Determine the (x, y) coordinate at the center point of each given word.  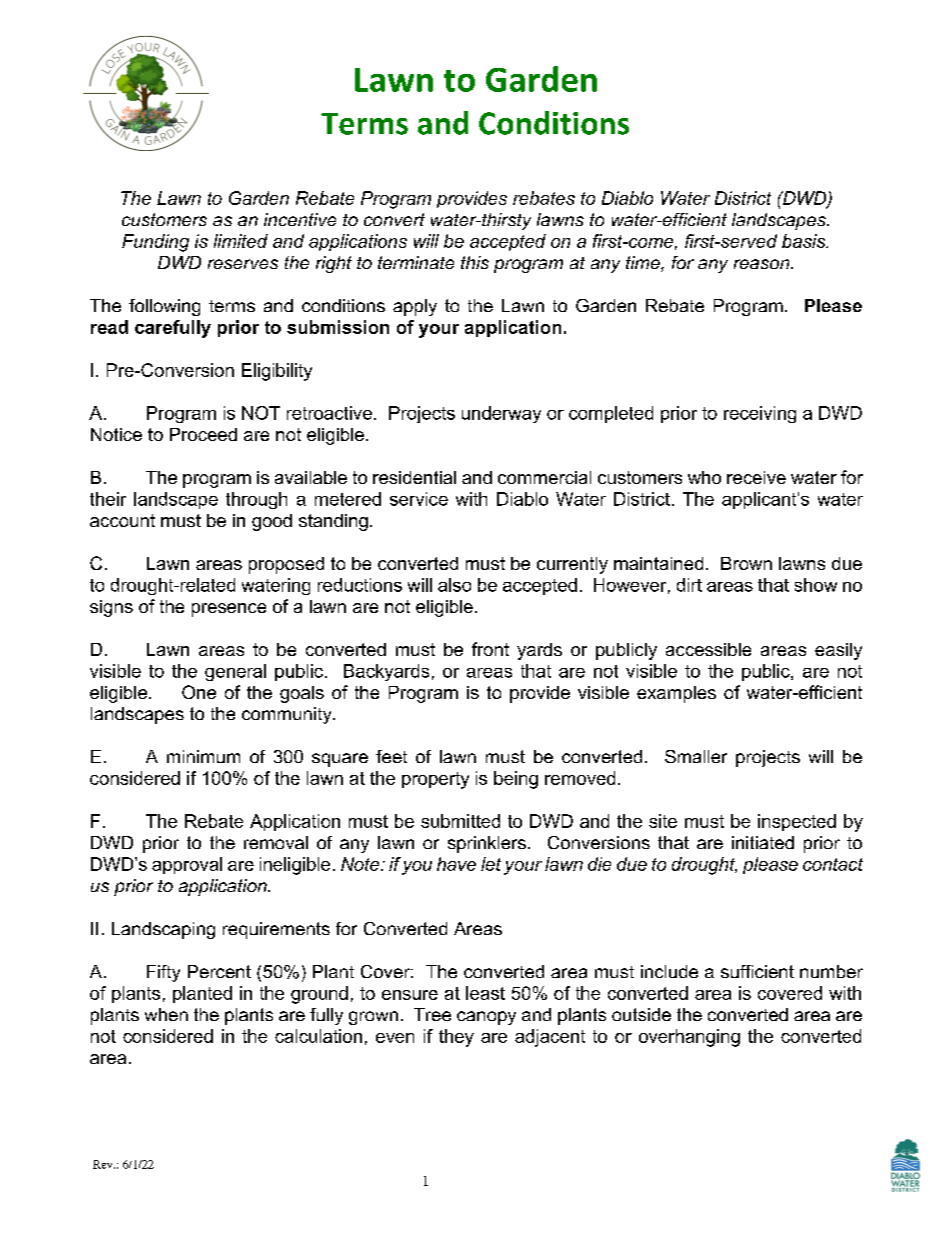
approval (187, 865)
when (166, 1014)
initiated (763, 842)
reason (763, 264)
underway (501, 414)
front (490, 649)
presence (229, 610)
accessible (708, 649)
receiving (760, 414)
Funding (155, 243)
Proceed (203, 434)
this (475, 262)
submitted (460, 821)
